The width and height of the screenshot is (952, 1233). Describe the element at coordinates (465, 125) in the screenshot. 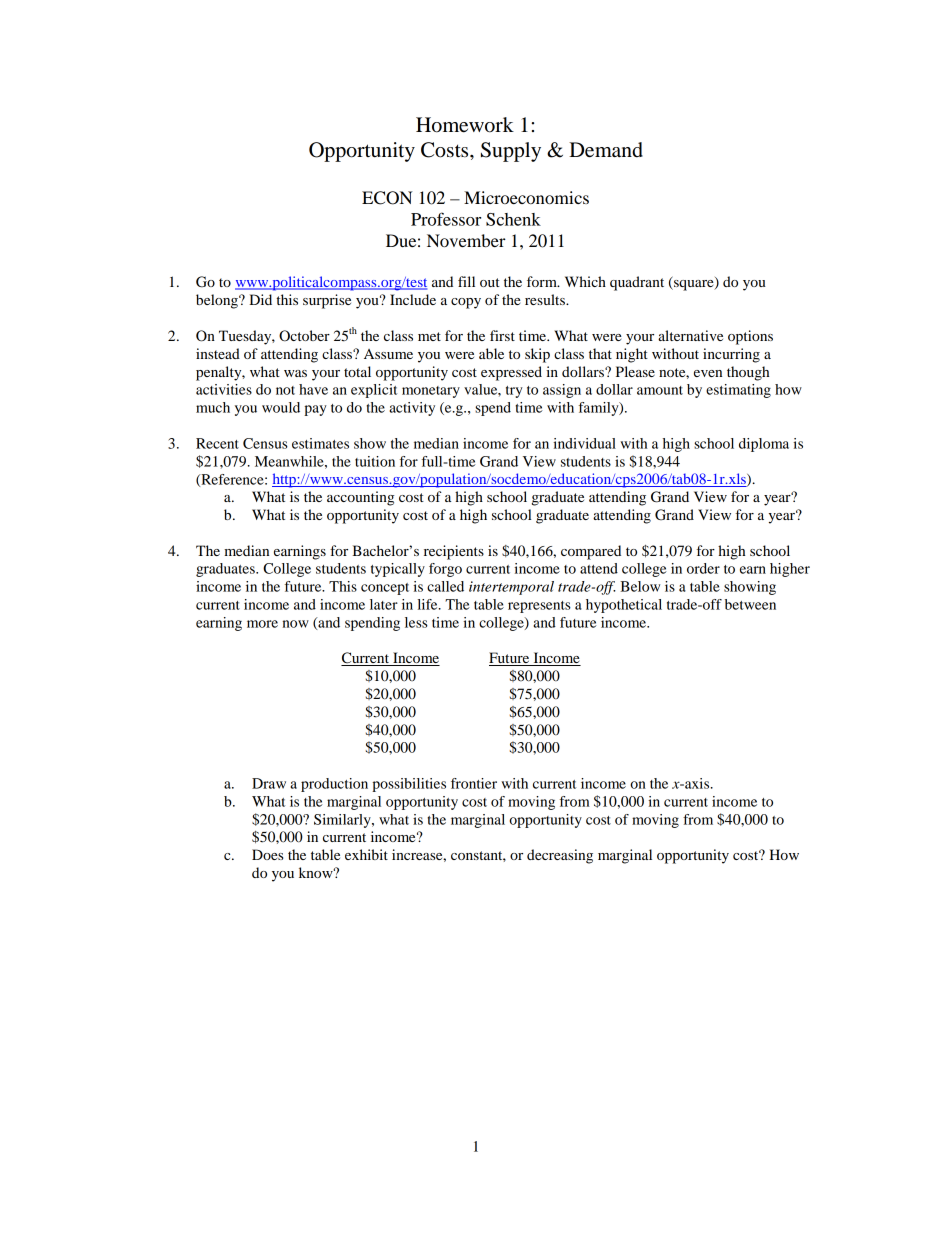

I see `Homework` at that location.
